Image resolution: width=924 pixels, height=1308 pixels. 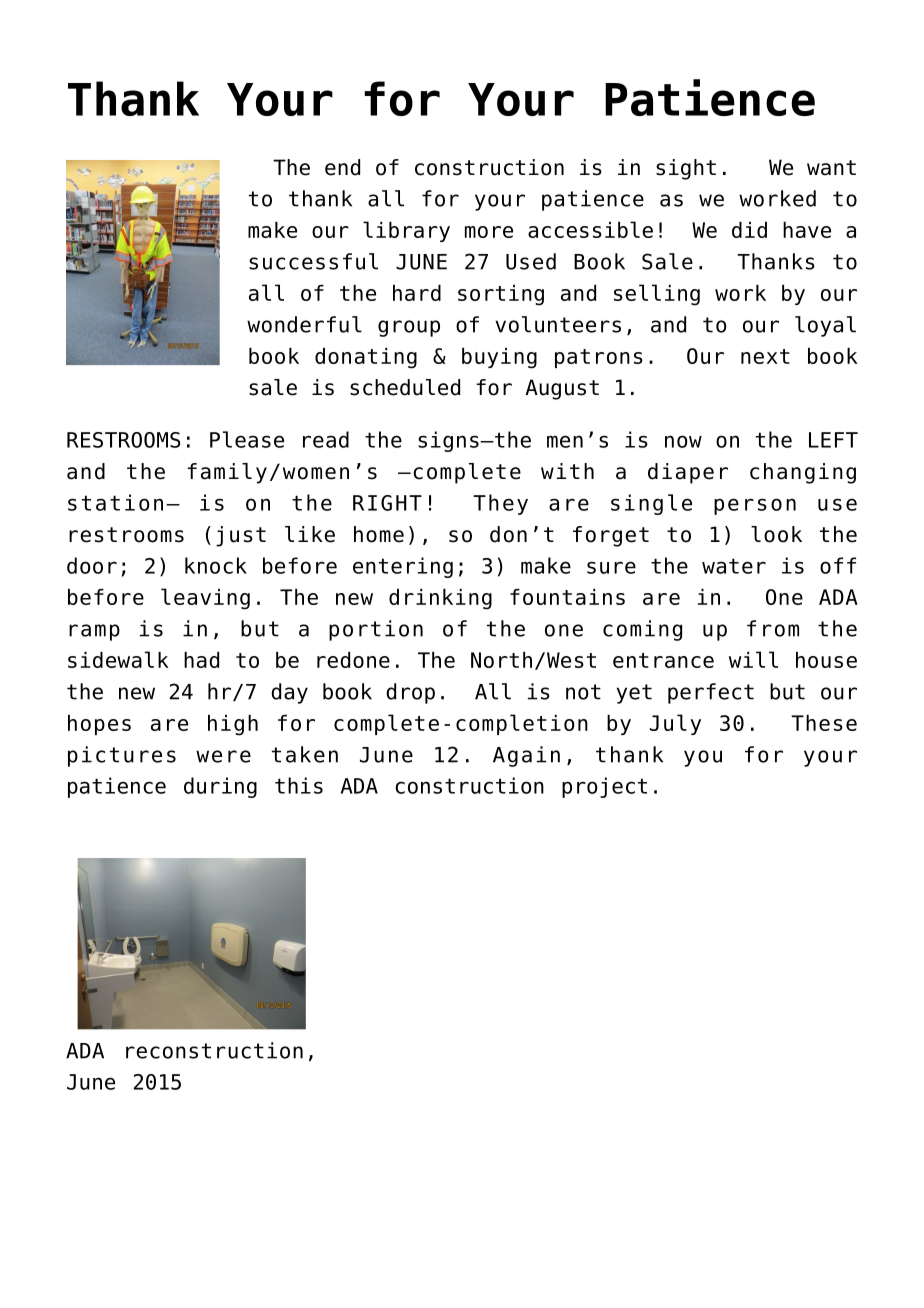 What do you see at coordinates (765, 356) in the image?
I see `next` at bounding box center [765, 356].
